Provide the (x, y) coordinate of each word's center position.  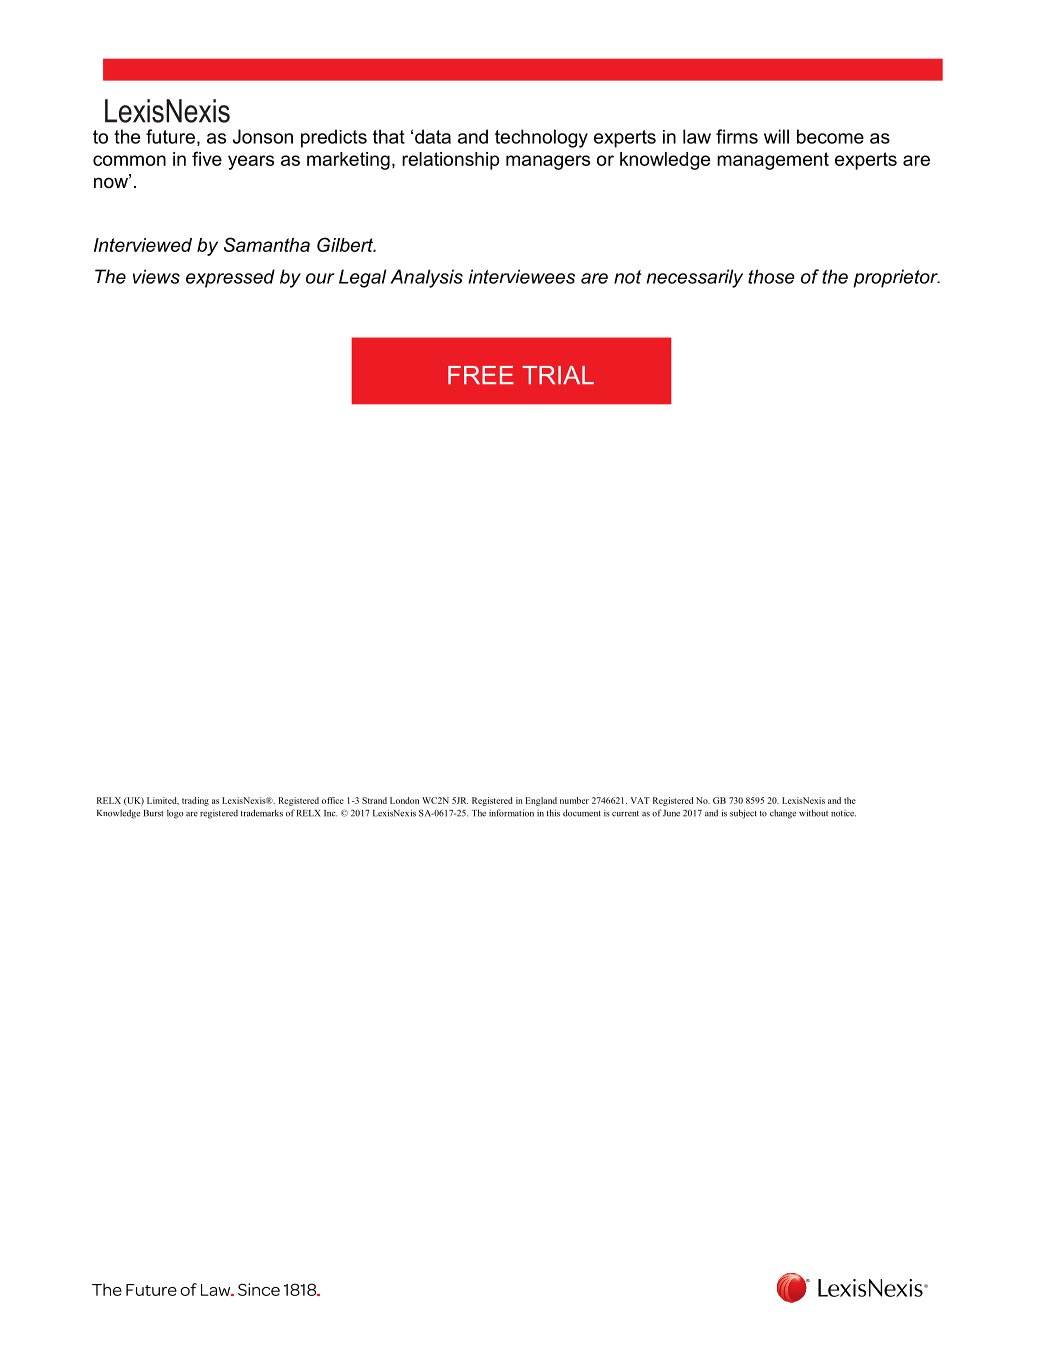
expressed (230, 278)
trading (195, 801)
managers (548, 162)
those (771, 276)
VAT (640, 800)
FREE (481, 375)
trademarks (262, 813)
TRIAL (558, 375)
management (773, 161)
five (207, 158)
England (541, 801)
